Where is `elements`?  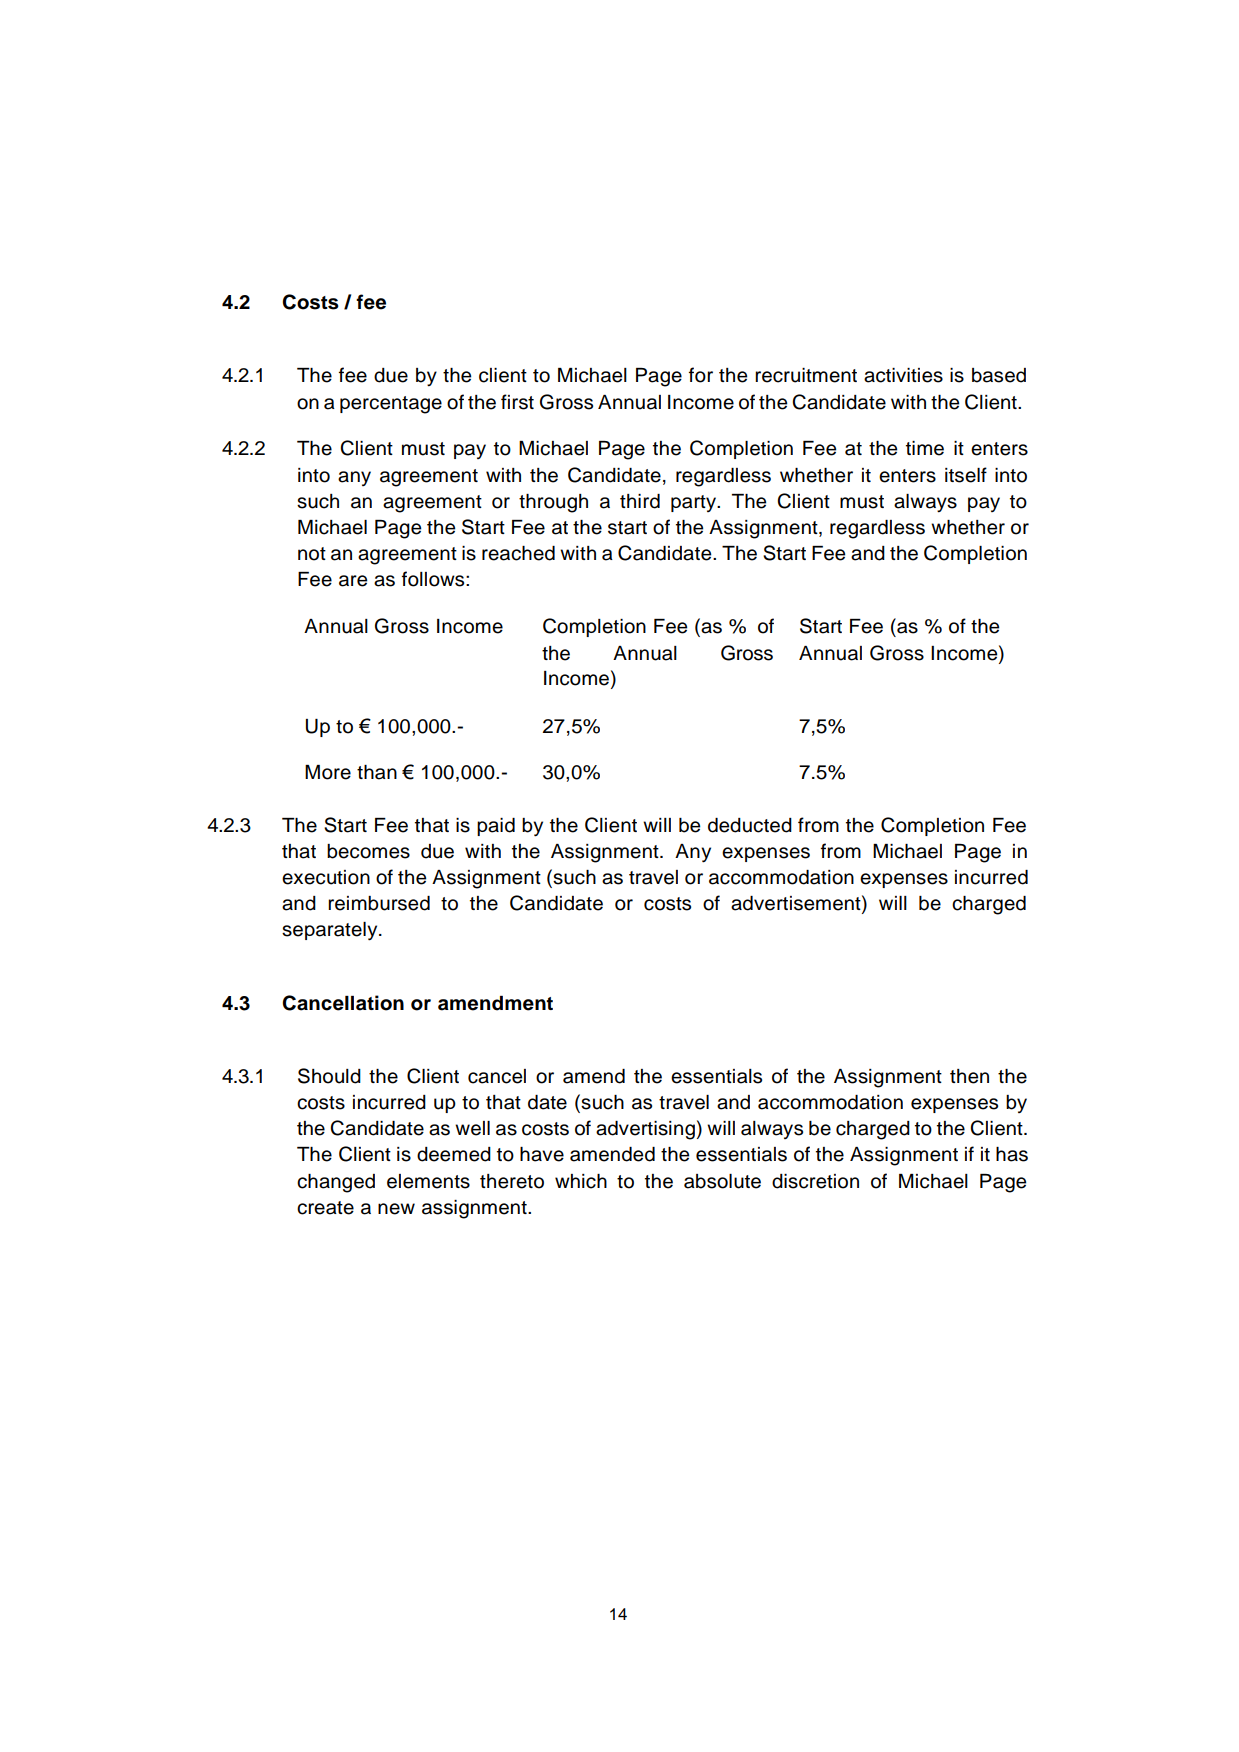
elements is located at coordinates (428, 1181).
